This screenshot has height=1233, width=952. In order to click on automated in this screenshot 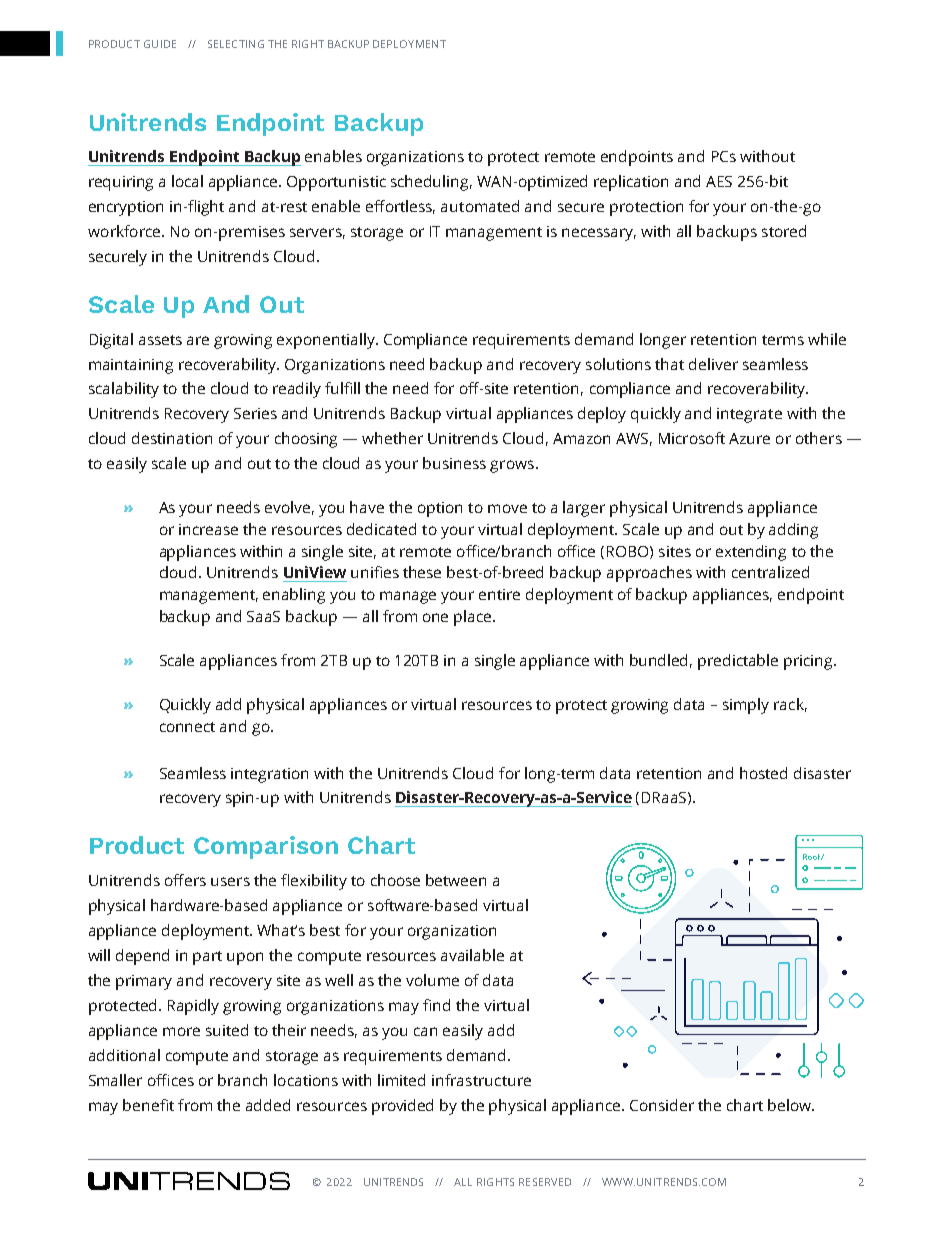, I will do `click(480, 206)`.
